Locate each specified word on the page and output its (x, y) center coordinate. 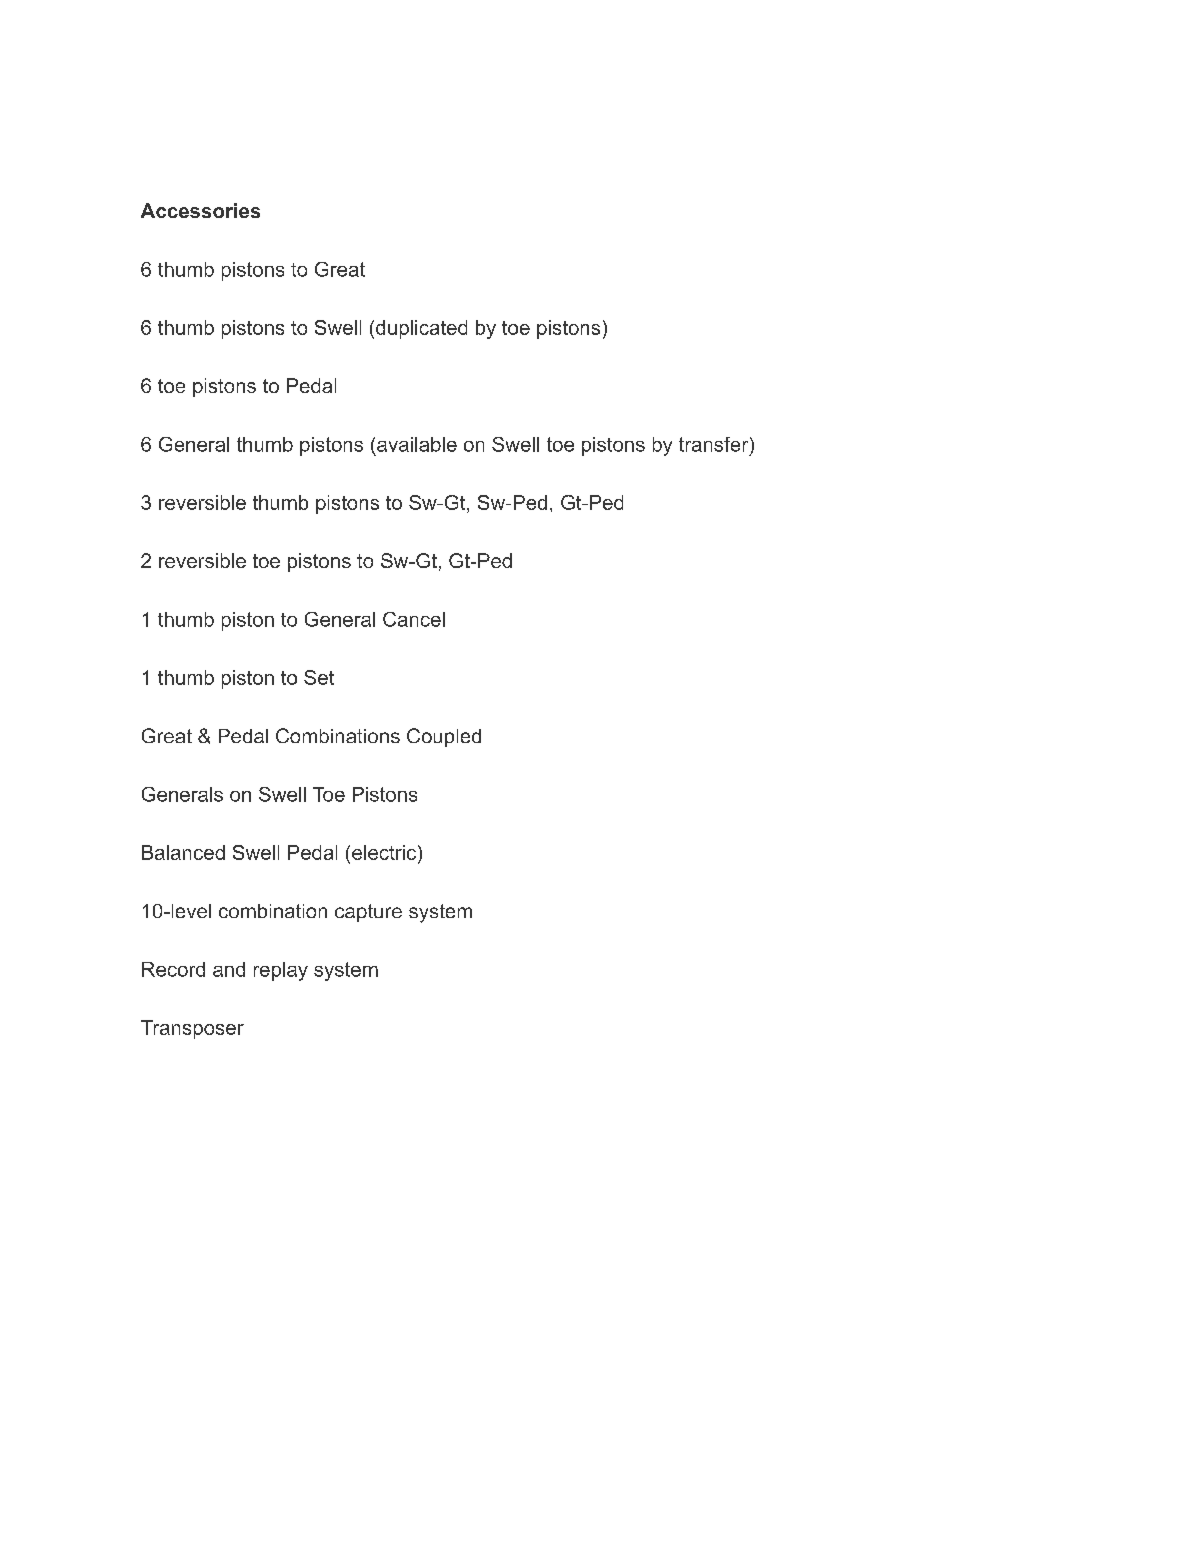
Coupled (444, 737)
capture (368, 913)
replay (281, 971)
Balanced (183, 852)
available (417, 444)
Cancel (414, 619)
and (229, 969)
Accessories (200, 210)
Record (173, 969)
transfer (713, 444)
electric (384, 852)
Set (319, 677)
